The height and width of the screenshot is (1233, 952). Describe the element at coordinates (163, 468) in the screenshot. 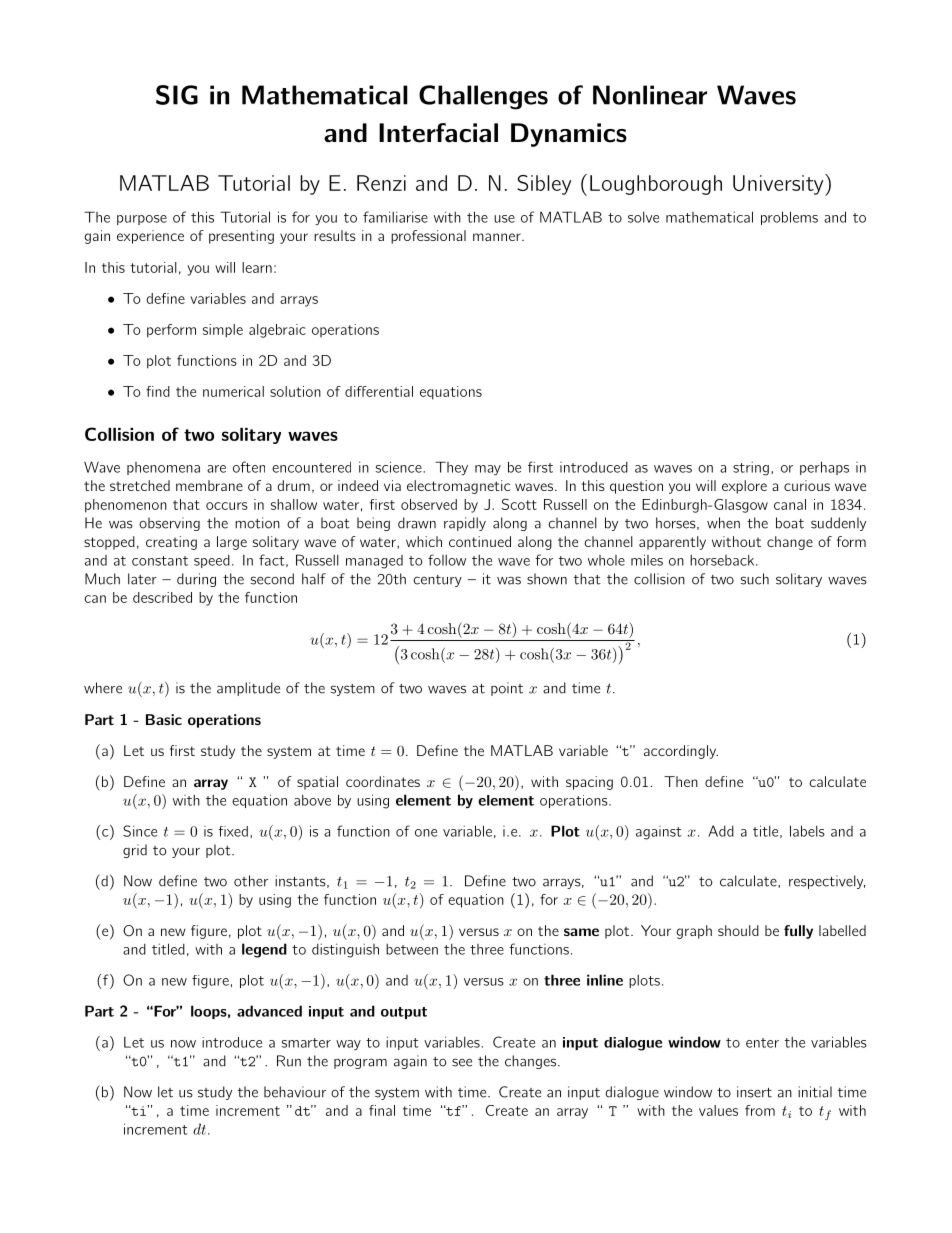

I see `phenomena` at that location.
